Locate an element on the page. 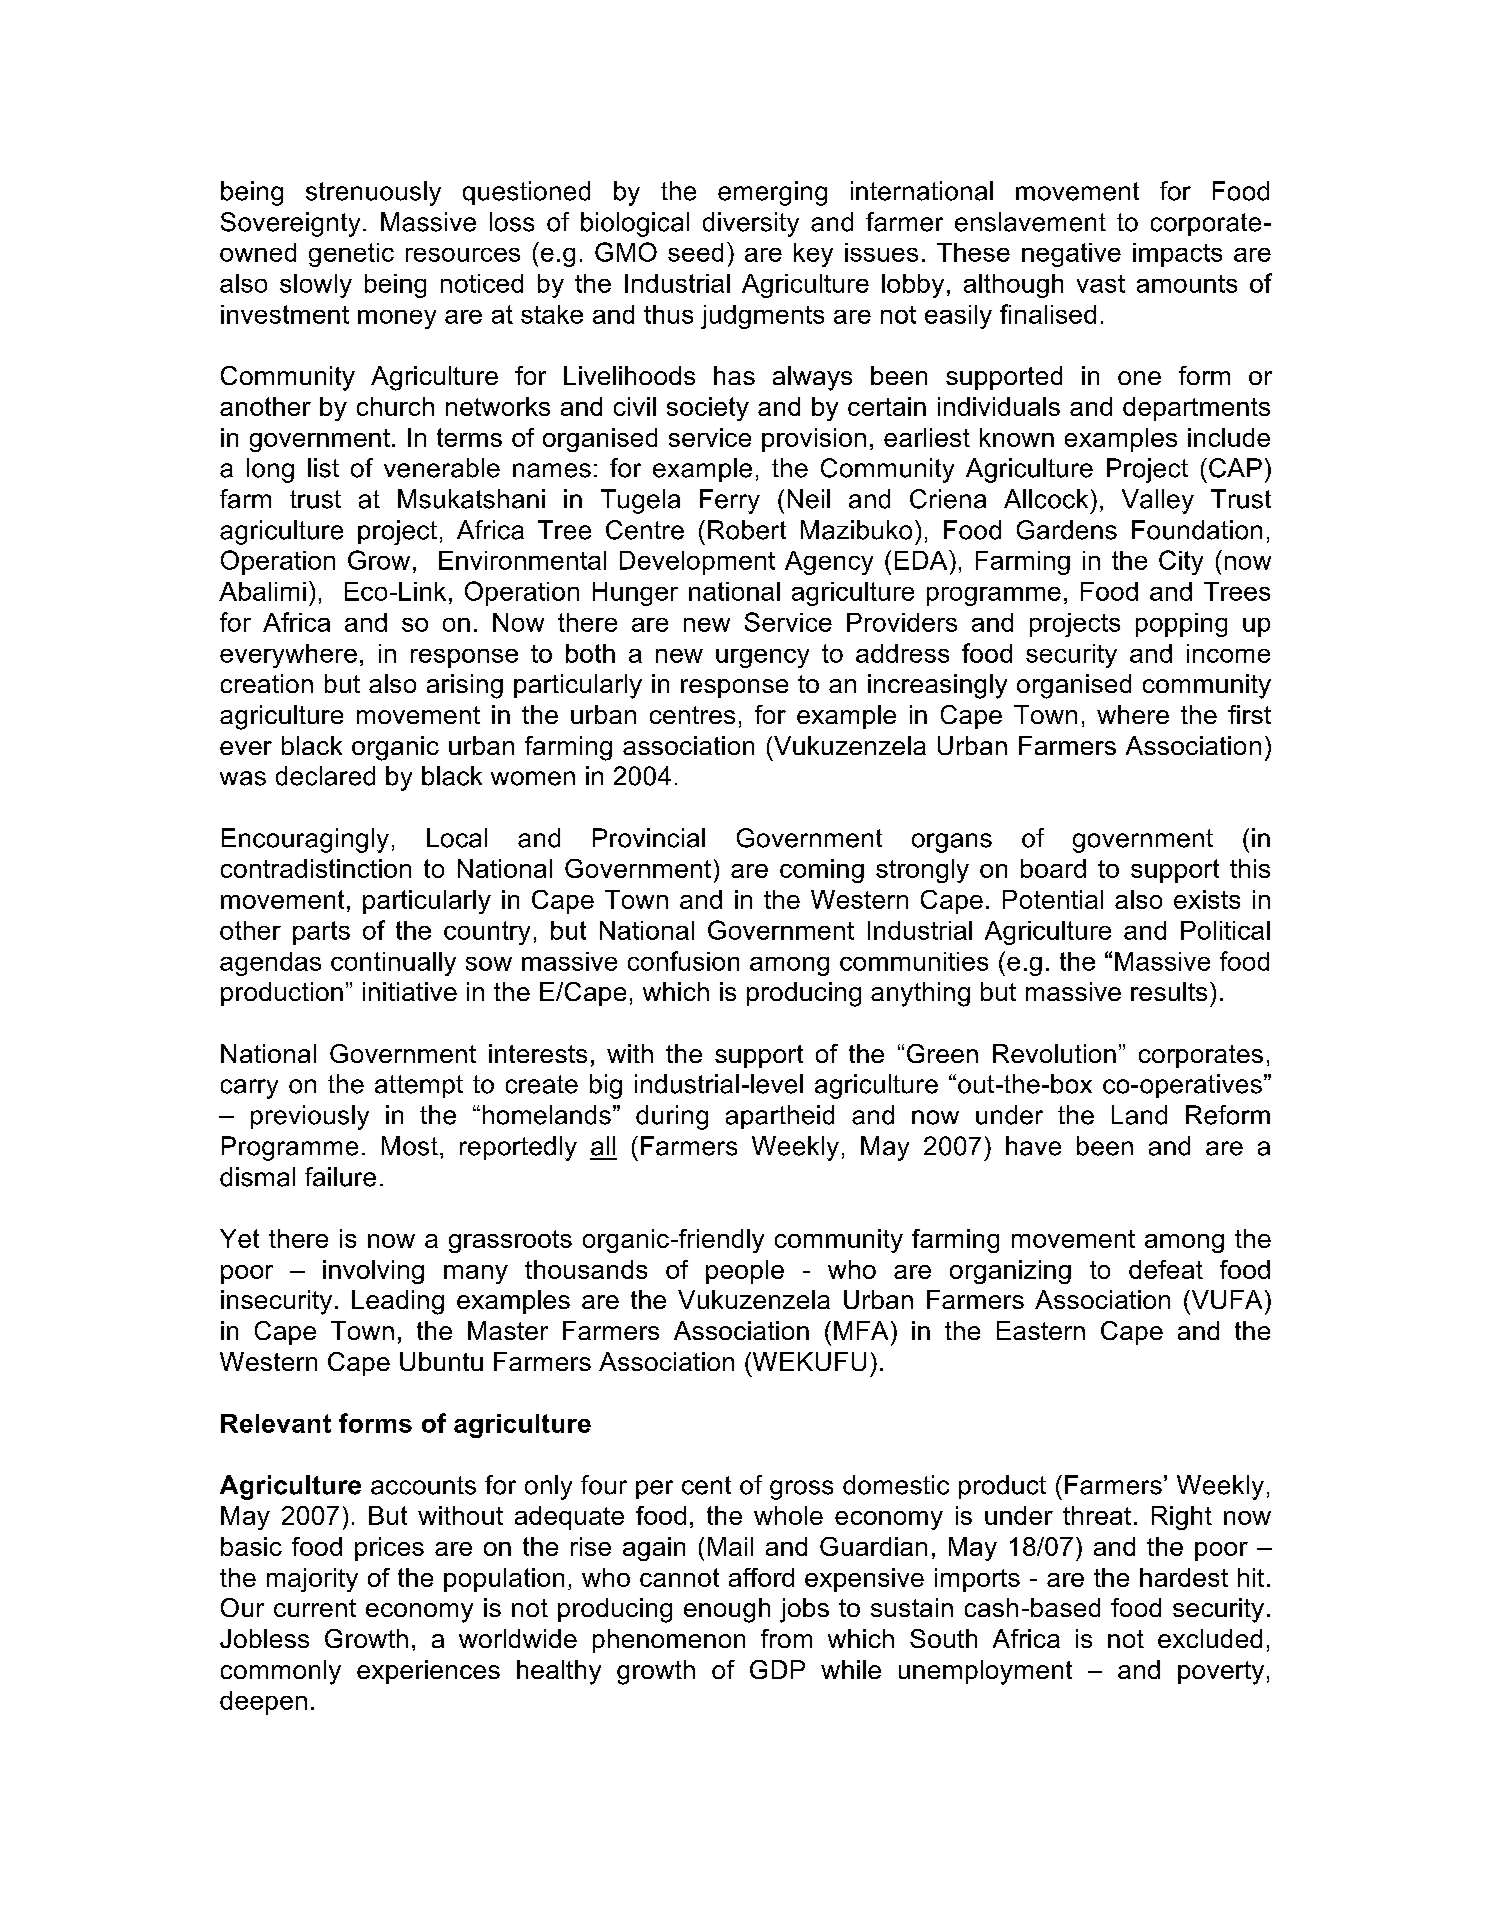 This document has width=1491, height=1929. creation is located at coordinates (267, 683).
